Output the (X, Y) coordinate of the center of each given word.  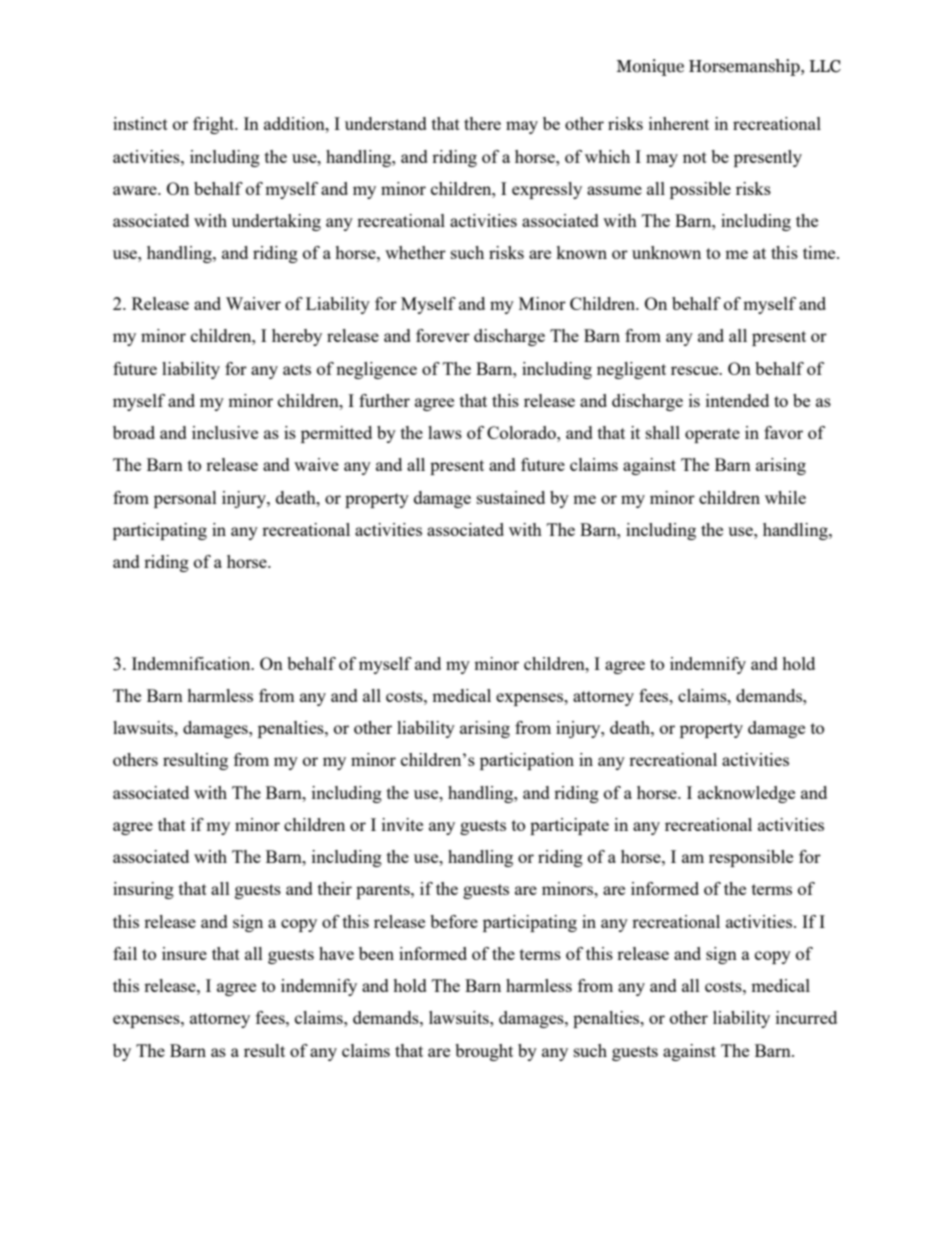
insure (184, 953)
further (384, 400)
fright (215, 125)
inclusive (225, 432)
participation (527, 761)
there (482, 123)
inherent (679, 123)
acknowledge (746, 794)
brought (484, 1052)
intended (737, 400)
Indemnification (192, 663)
